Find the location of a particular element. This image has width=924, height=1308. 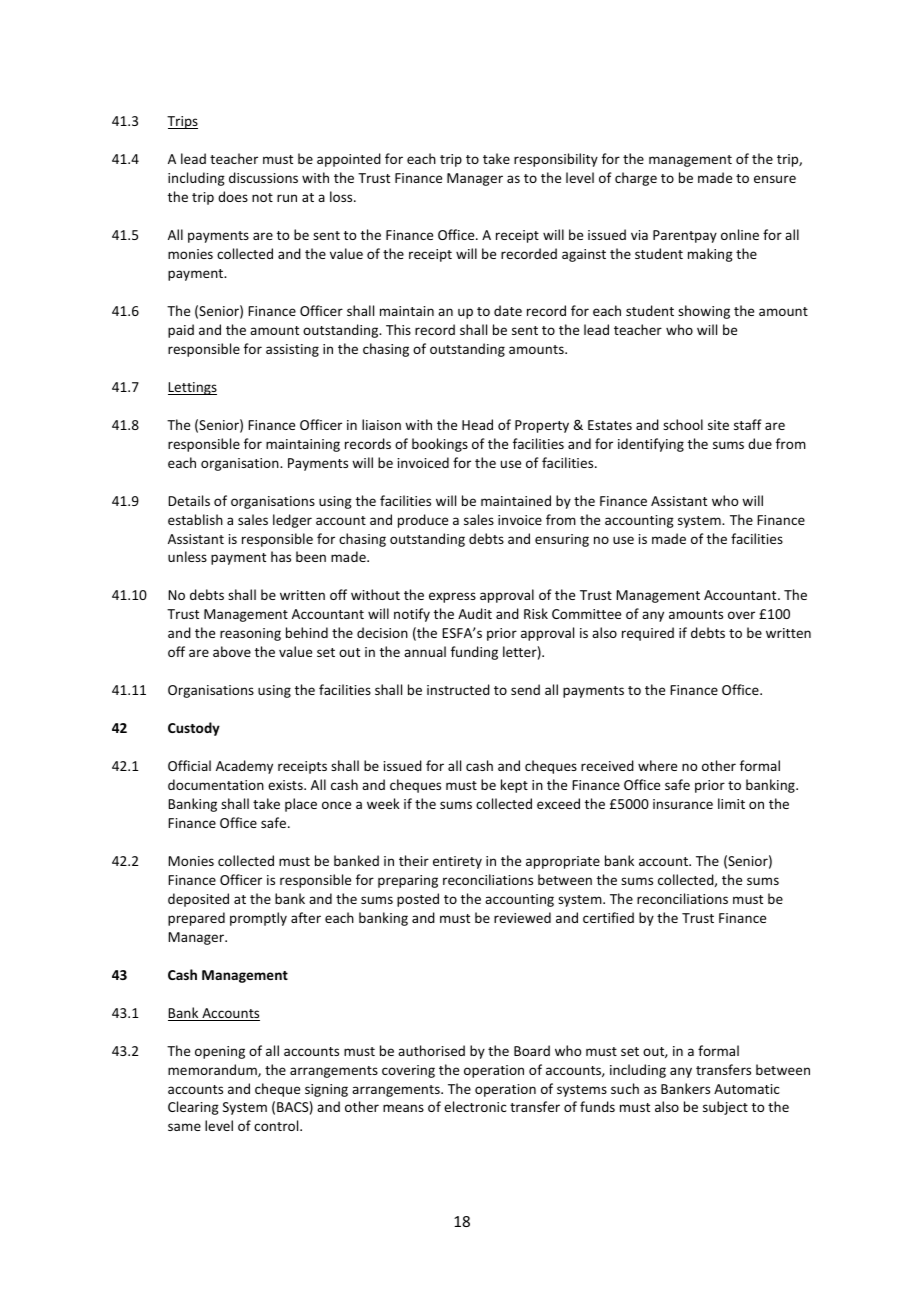

responsibility is located at coordinates (556, 160).
